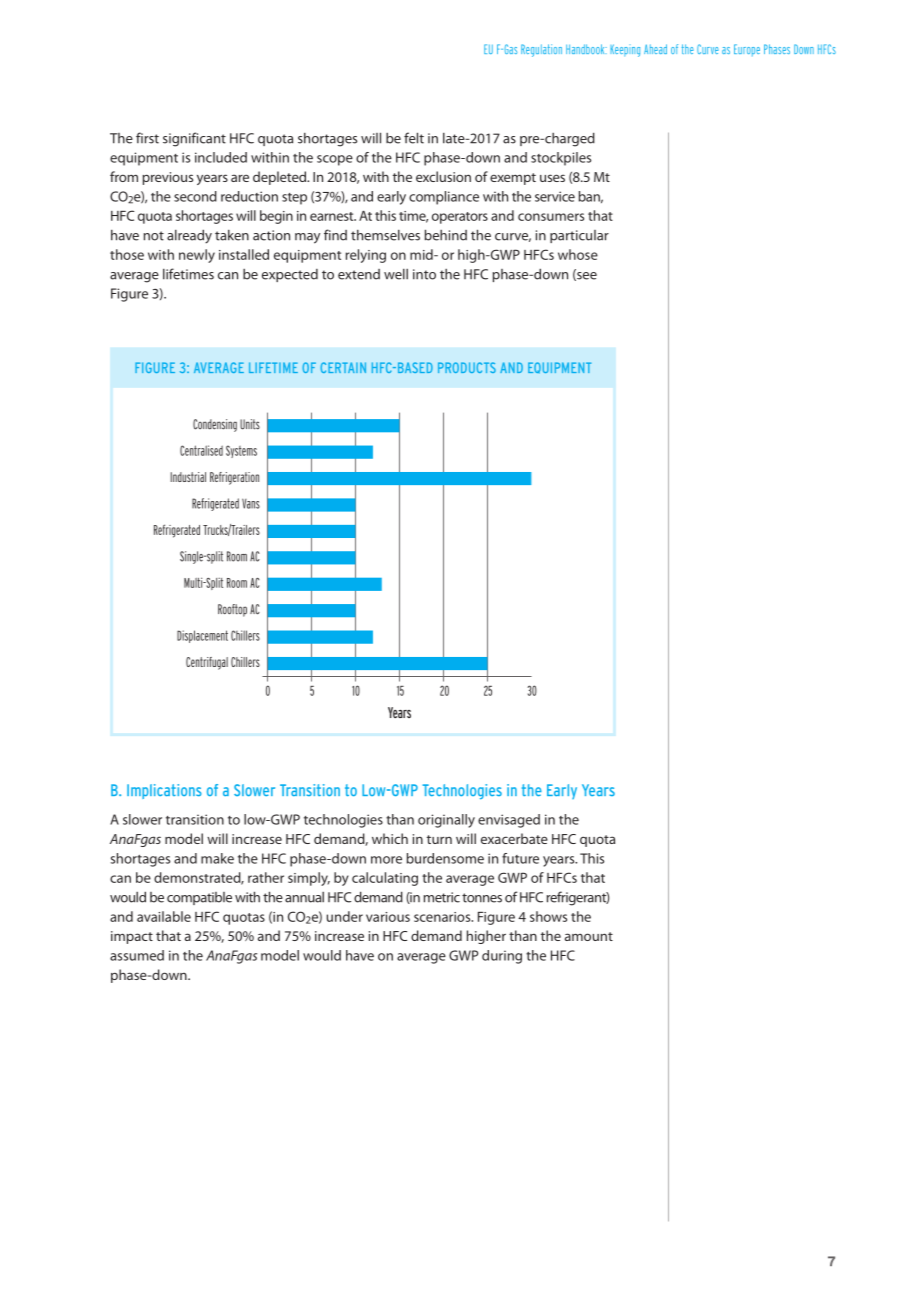 This screenshot has height=1308, width=924. I want to click on PRODUCTS, so click(467, 367).
